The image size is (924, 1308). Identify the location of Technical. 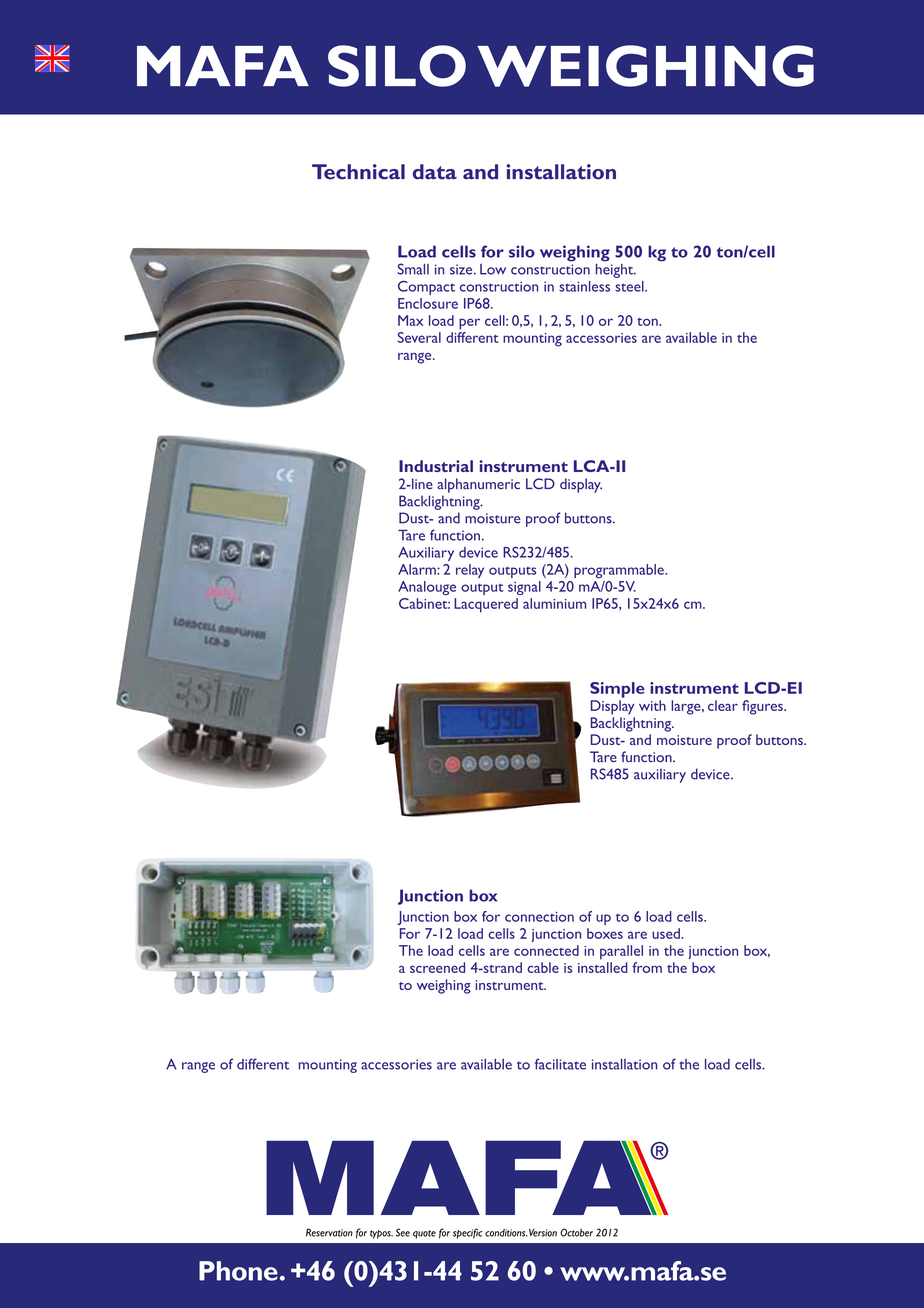
(358, 172).
